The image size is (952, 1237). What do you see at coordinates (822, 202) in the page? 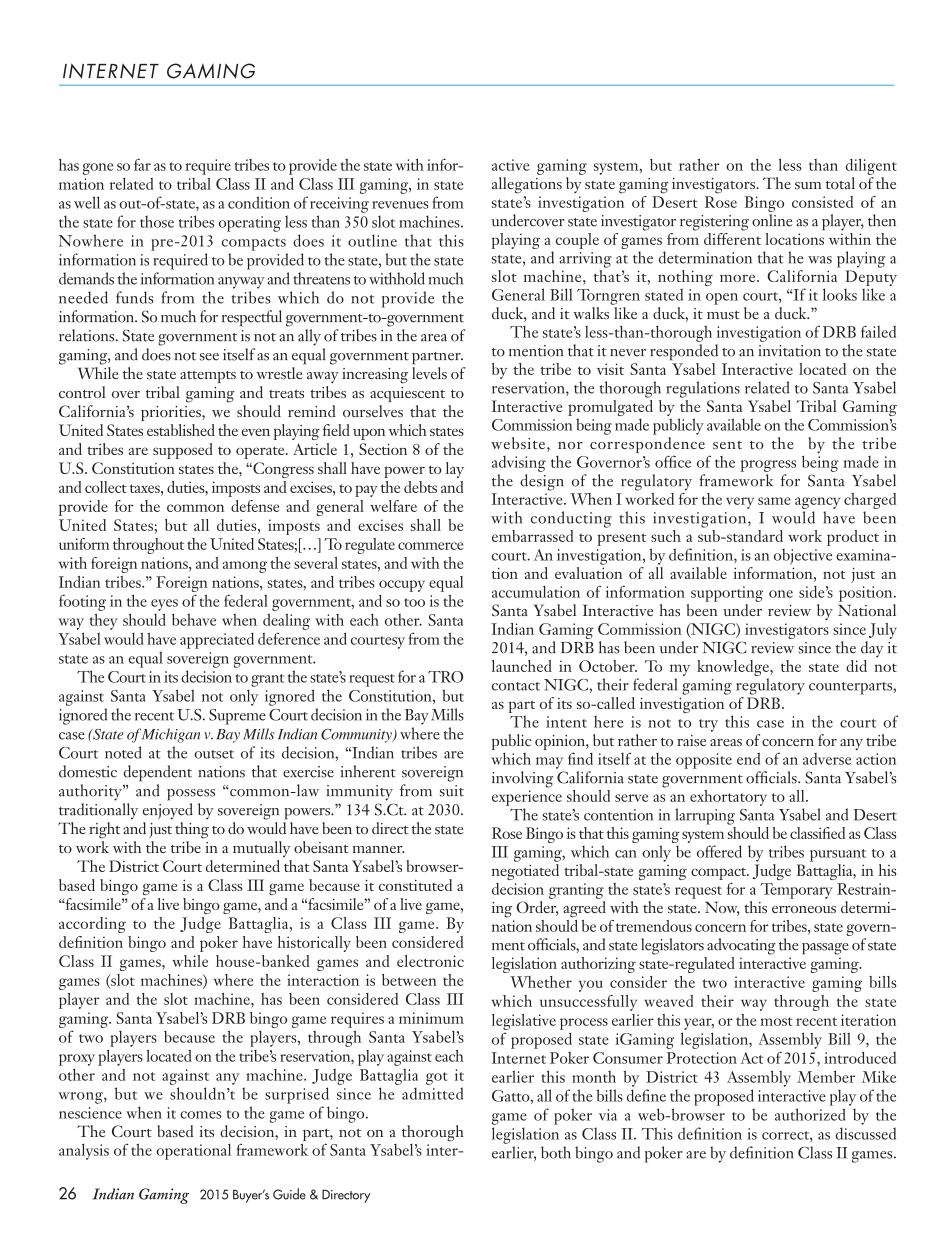
I see `consisted` at bounding box center [822, 202].
